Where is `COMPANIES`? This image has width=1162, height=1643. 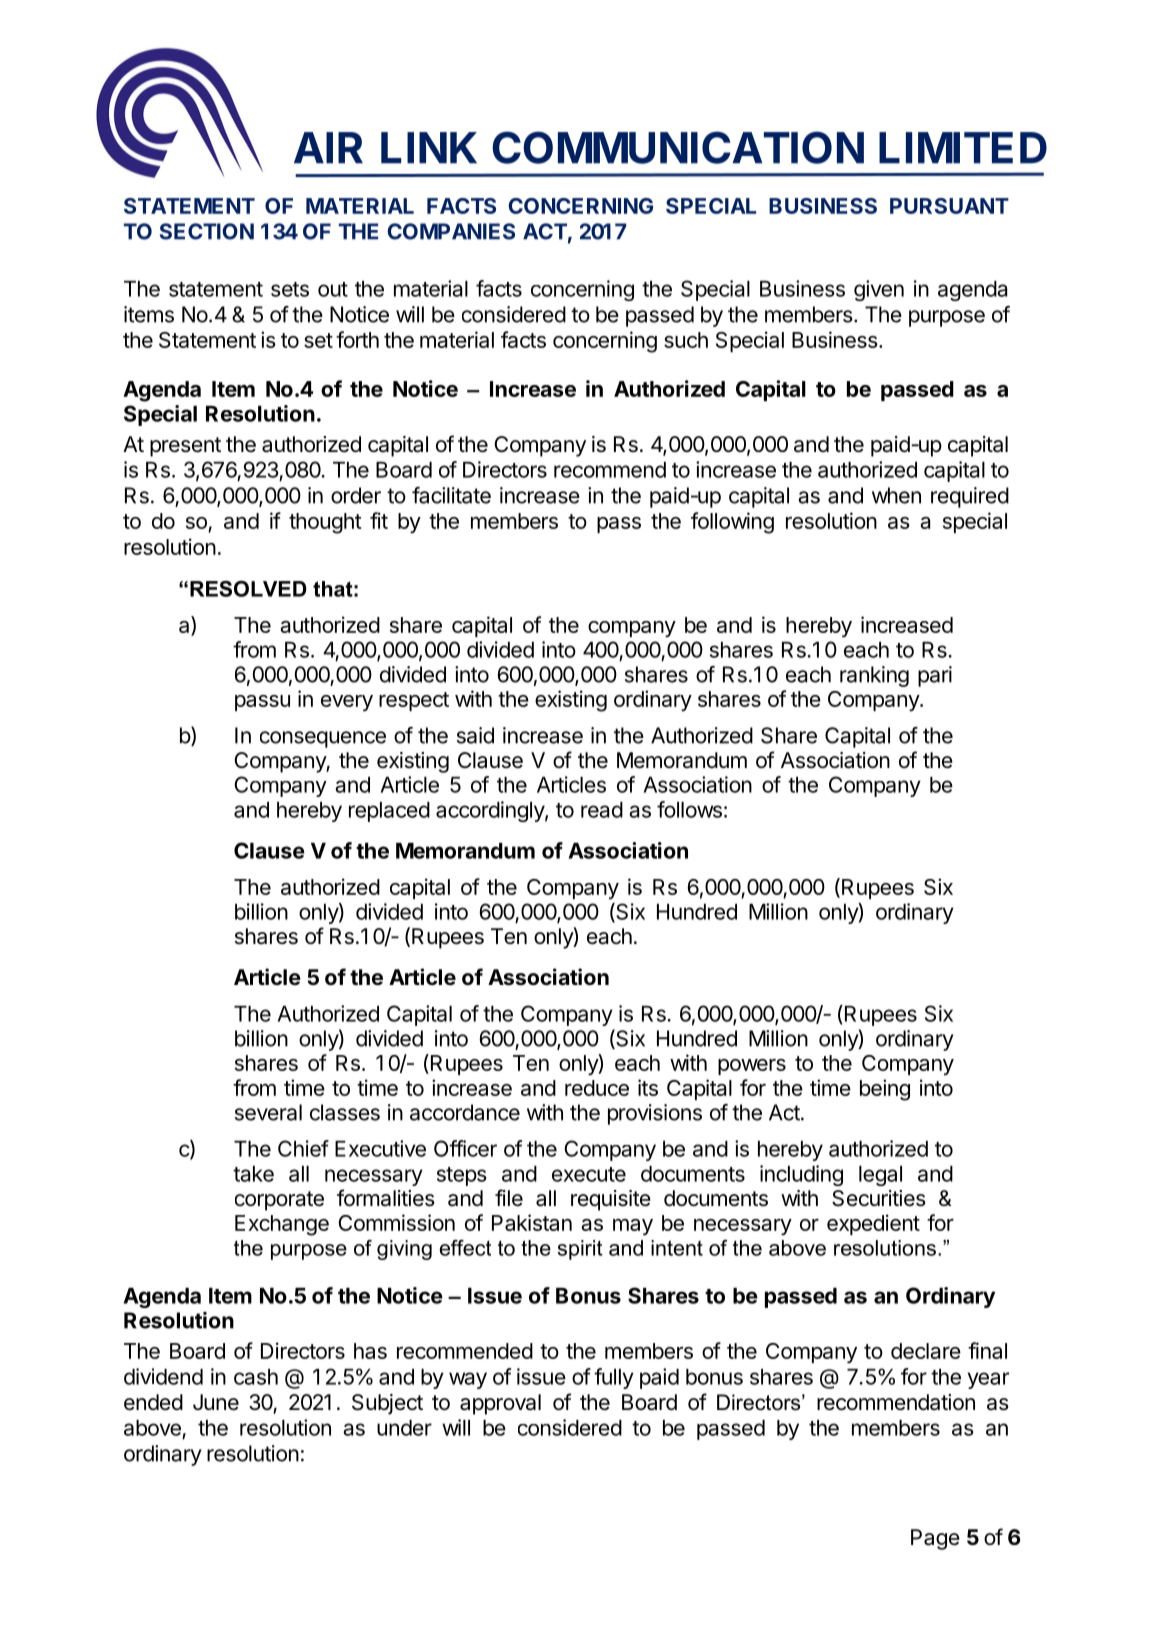
COMPANIES is located at coordinates (451, 231).
